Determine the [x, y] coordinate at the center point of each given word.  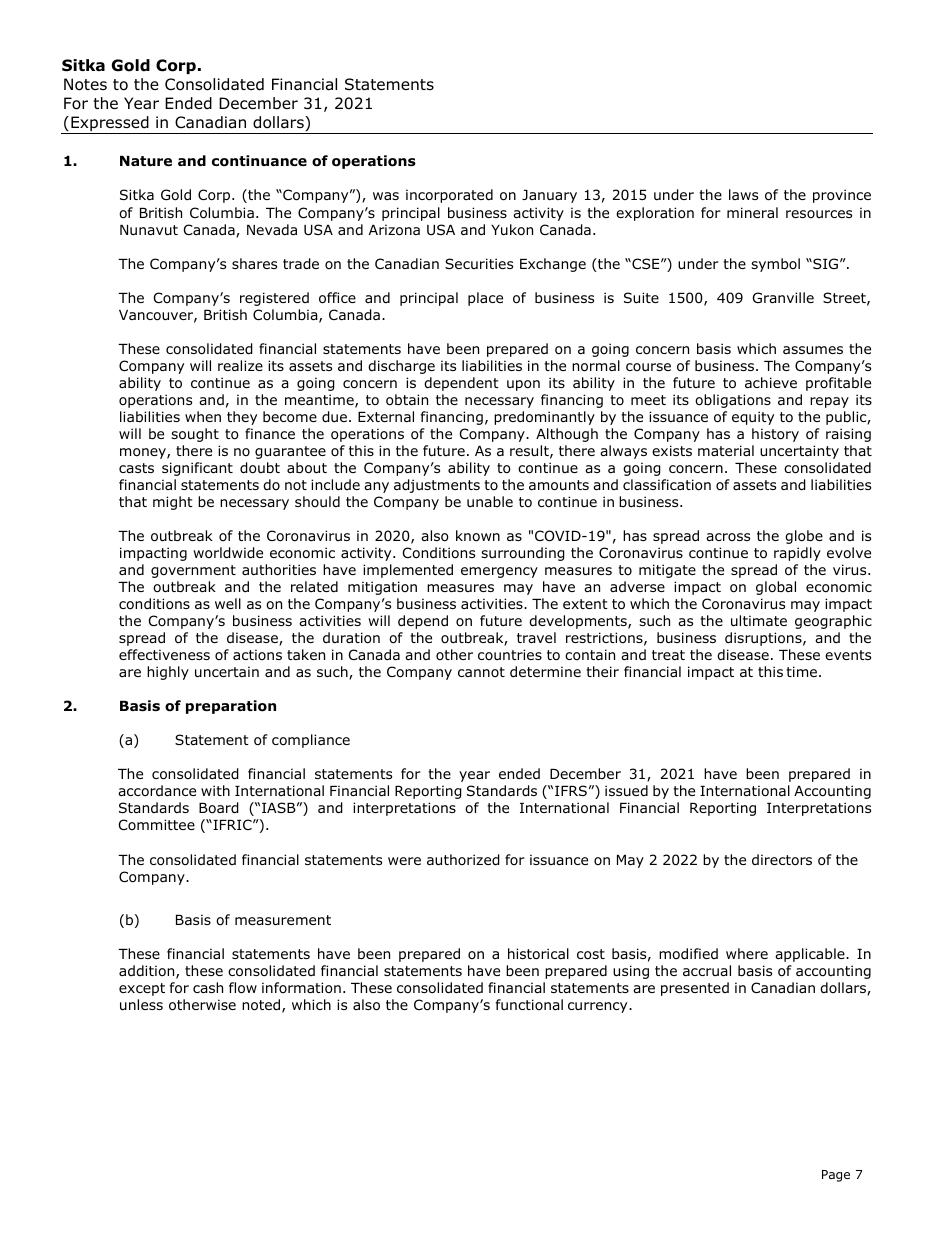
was [386, 196]
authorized [463, 860]
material [726, 450]
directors [782, 860]
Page [836, 1176]
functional [529, 1004]
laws [743, 194]
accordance [157, 791]
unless [141, 1004]
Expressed [110, 125]
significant [197, 469]
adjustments [437, 486]
